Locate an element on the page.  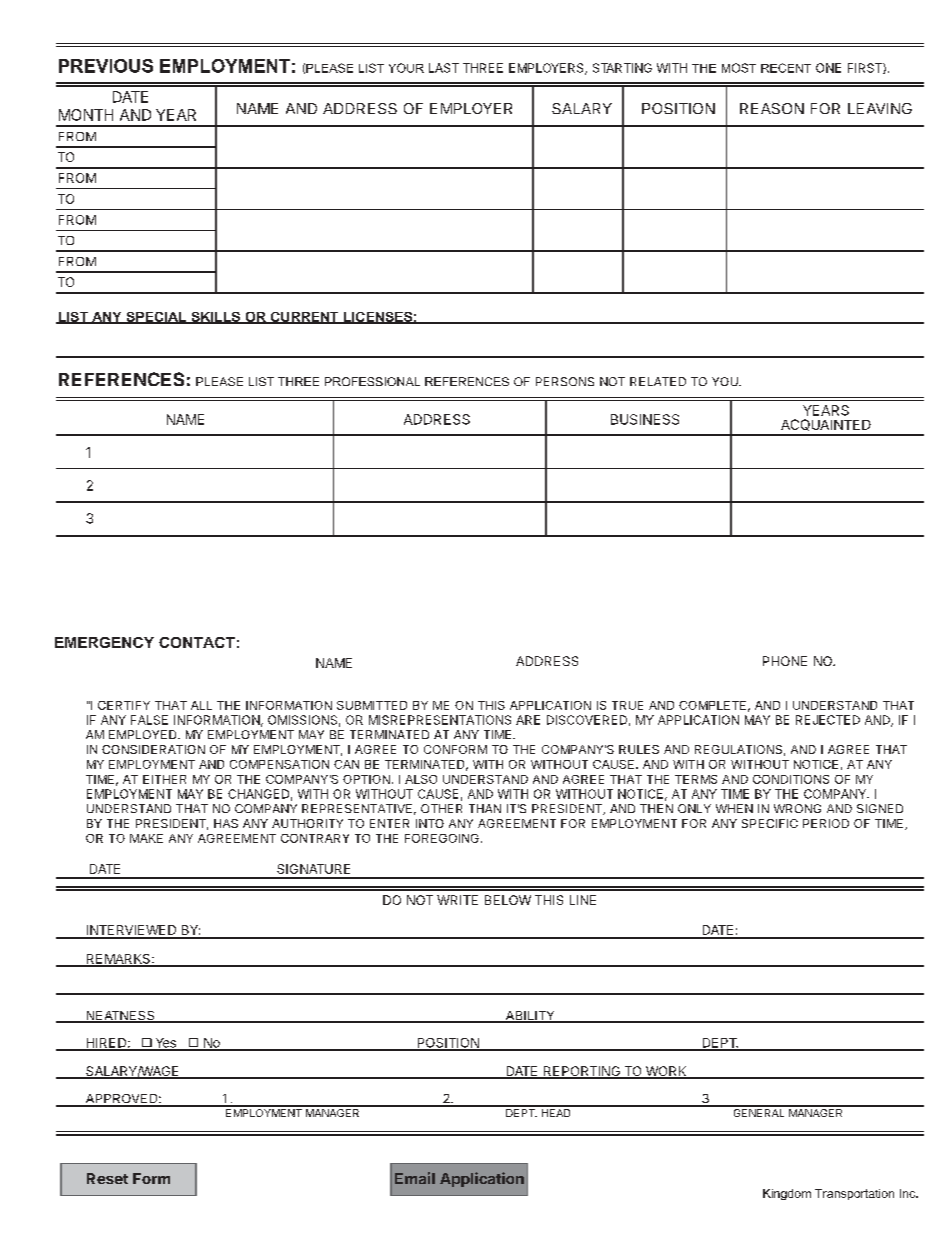
Email is located at coordinates (415, 1178).
